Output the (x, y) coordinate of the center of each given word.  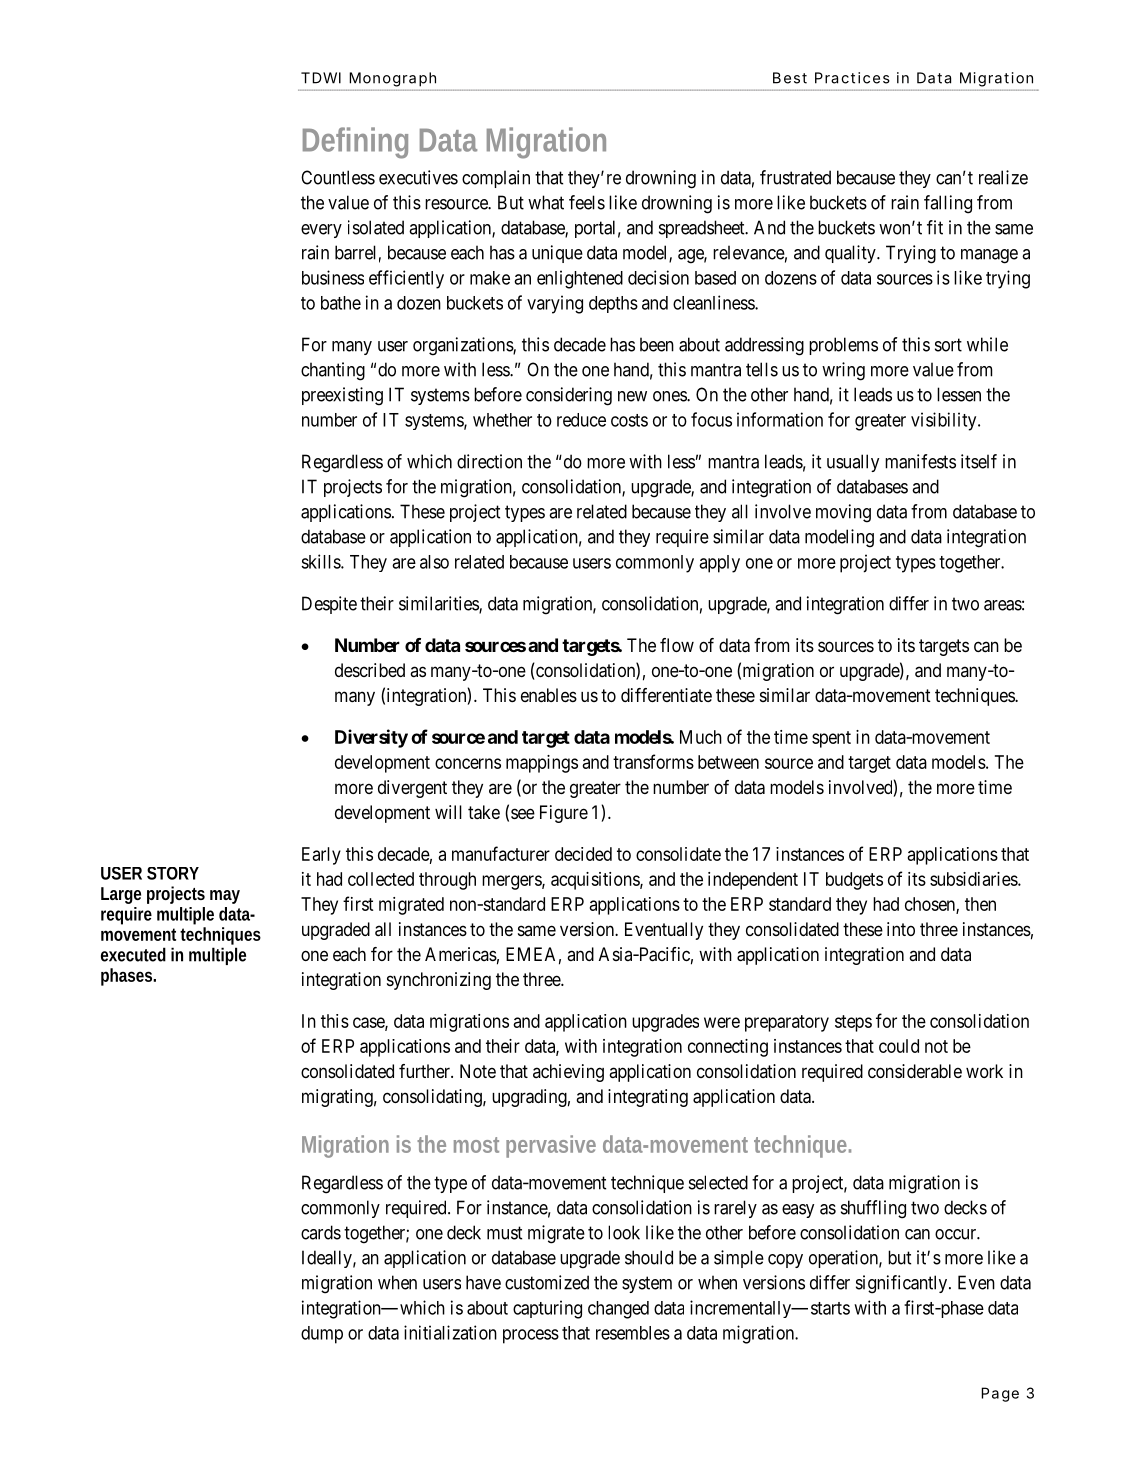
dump (322, 1335)
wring (843, 371)
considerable (915, 1071)
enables (549, 695)
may (225, 897)
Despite (329, 605)
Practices (852, 78)
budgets (854, 881)
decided (583, 854)
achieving (568, 1073)
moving (843, 513)
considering (569, 396)
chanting (333, 371)
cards (321, 1232)
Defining (355, 143)
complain (496, 179)
